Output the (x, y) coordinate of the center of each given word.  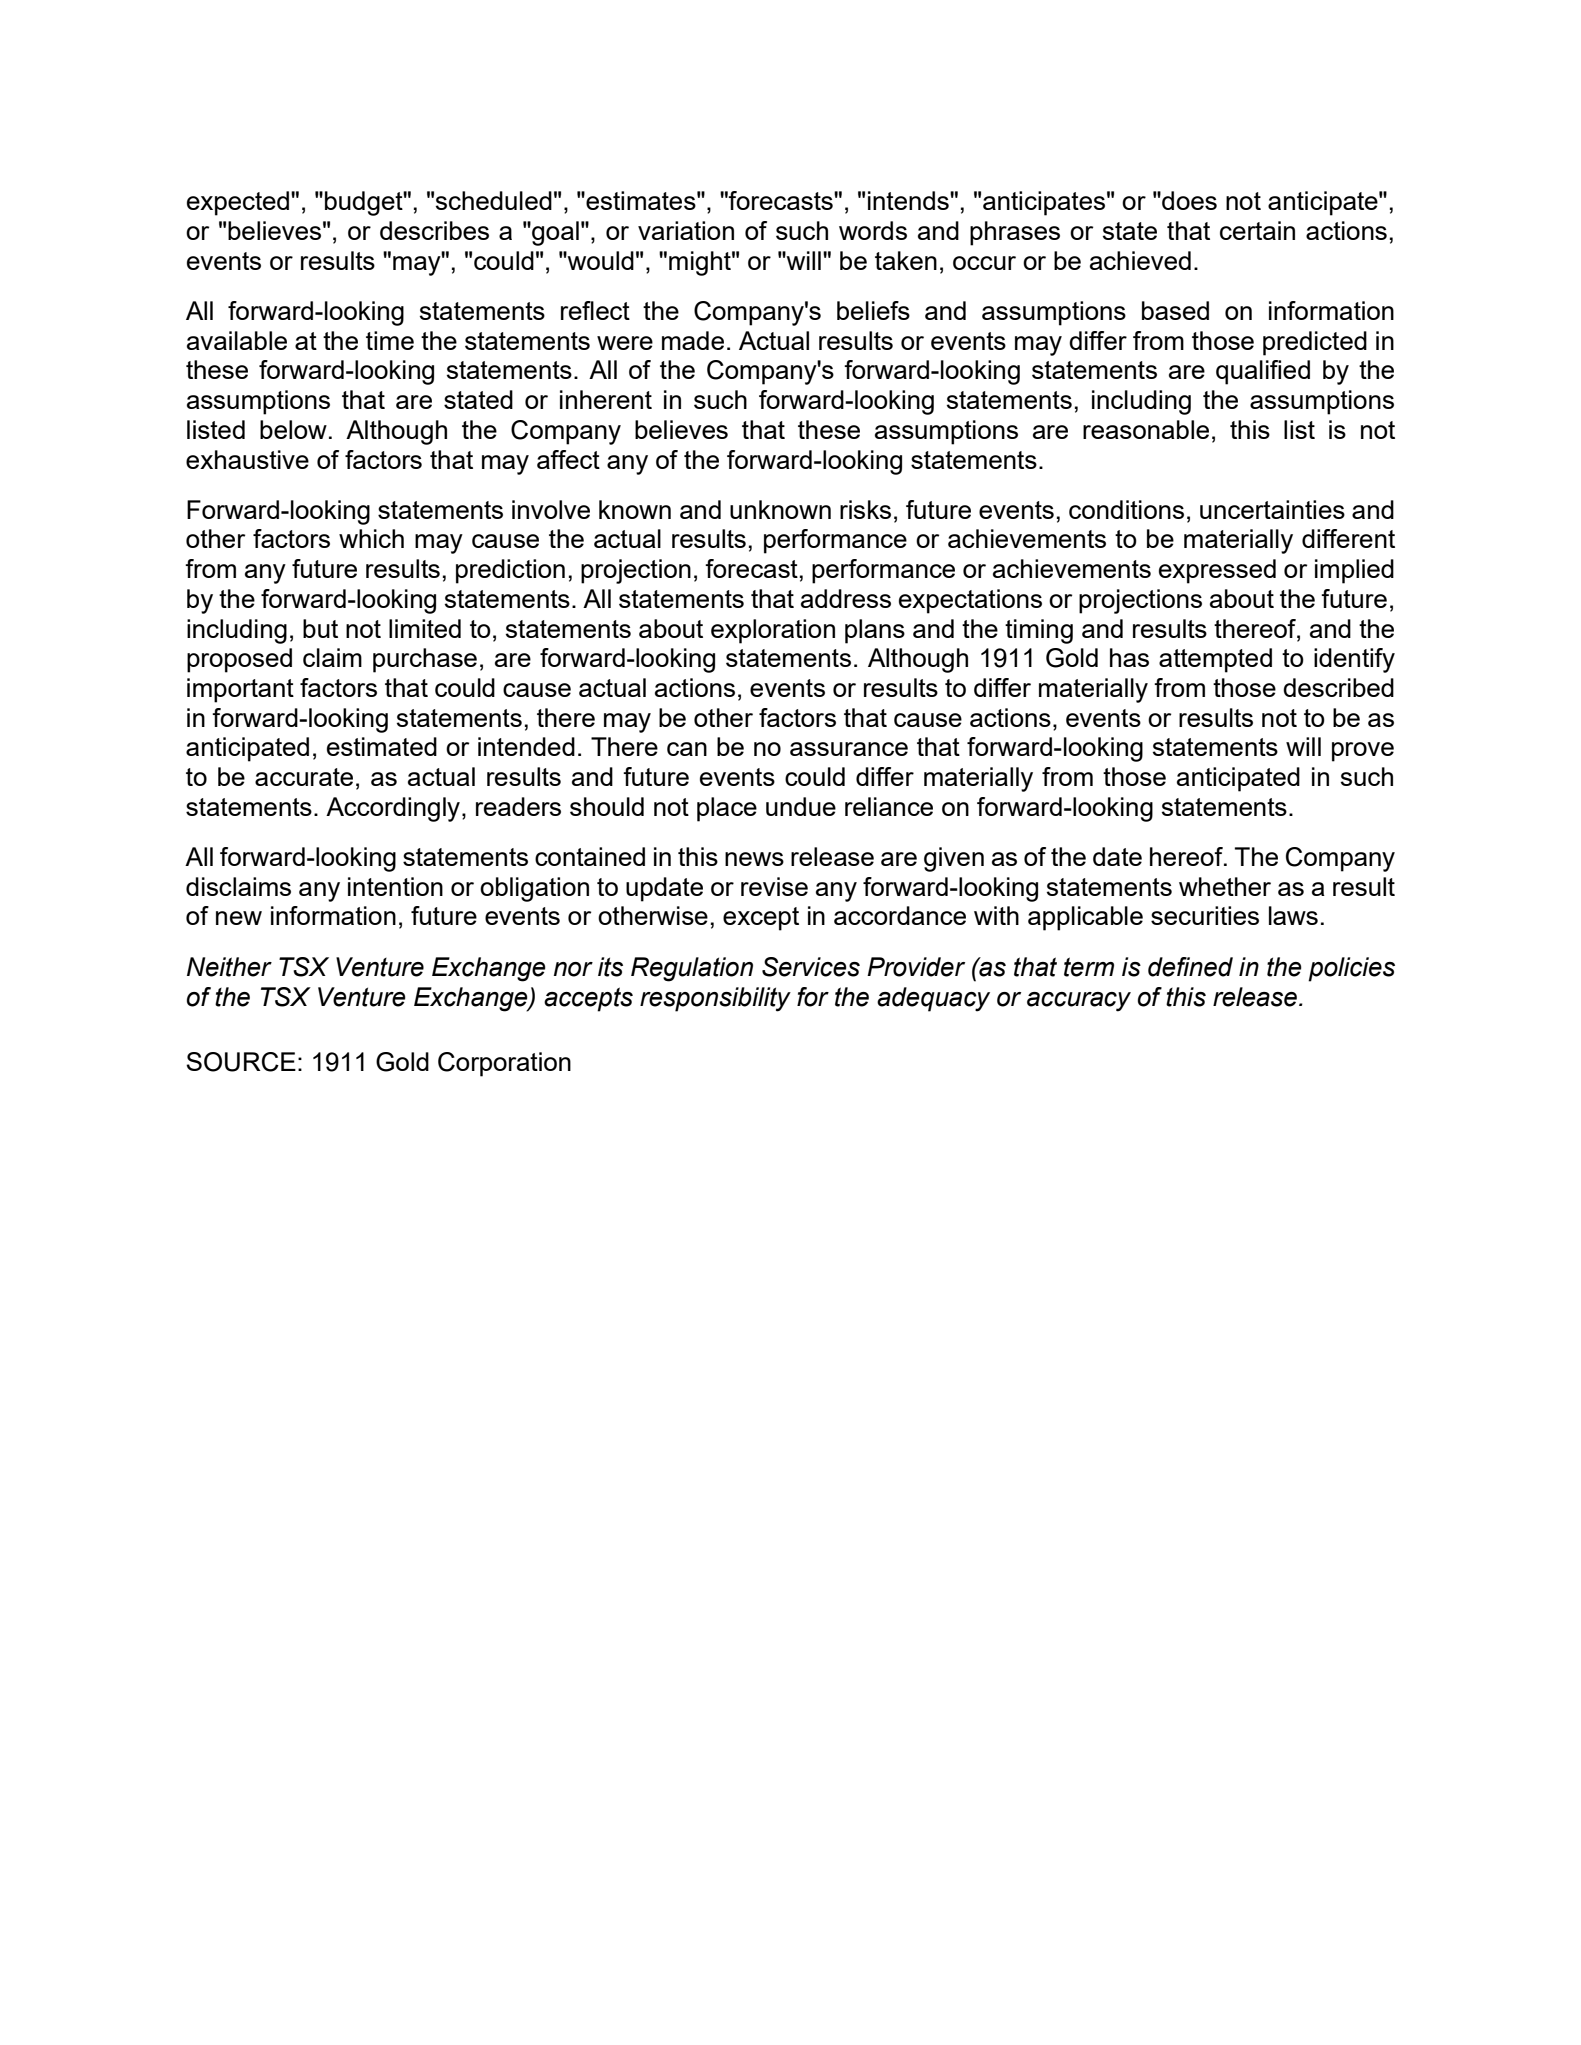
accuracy (1079, 1002)
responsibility (715, 999)
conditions (1126, 509)
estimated (382, 746)
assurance (849, 749)
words (873, 230)
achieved (1140, 260)
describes (434, 230)
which (371, 538)
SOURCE (241, 1062)
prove (1363, 752)
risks (865, 509)
